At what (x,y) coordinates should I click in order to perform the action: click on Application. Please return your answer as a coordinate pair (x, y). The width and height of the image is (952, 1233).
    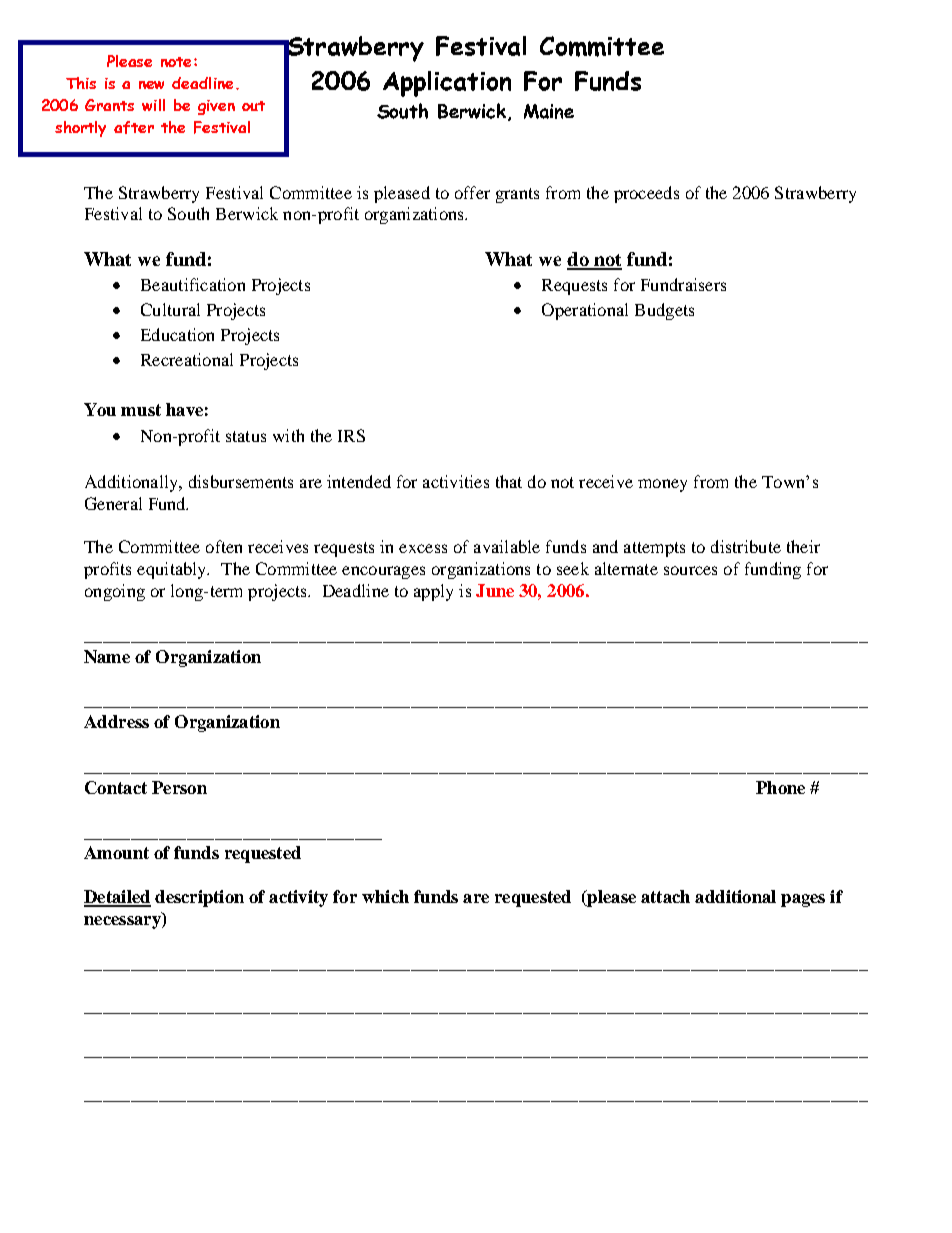
    Looking at the image, I should click on (447, 84).
